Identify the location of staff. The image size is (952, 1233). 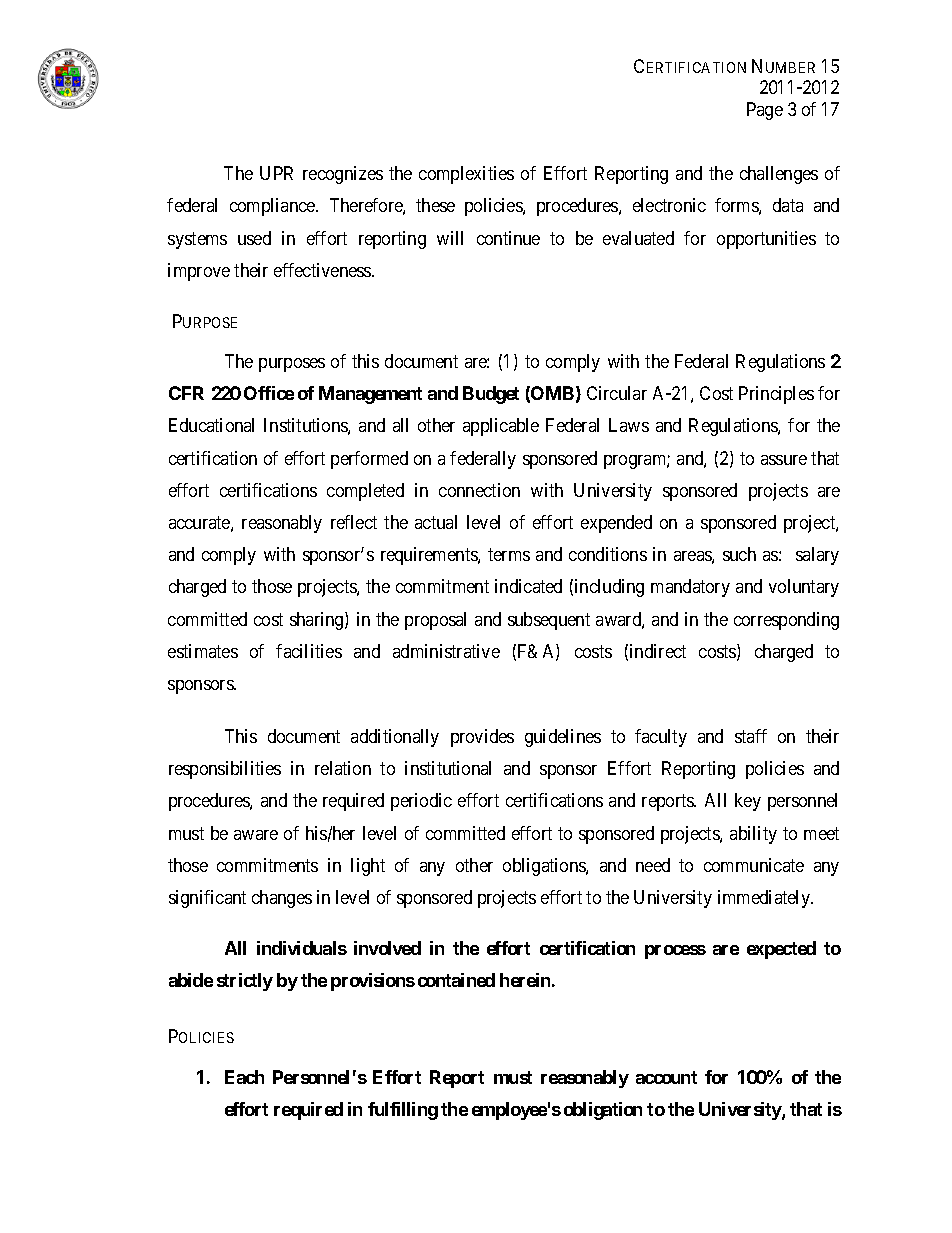
(751, 736).
